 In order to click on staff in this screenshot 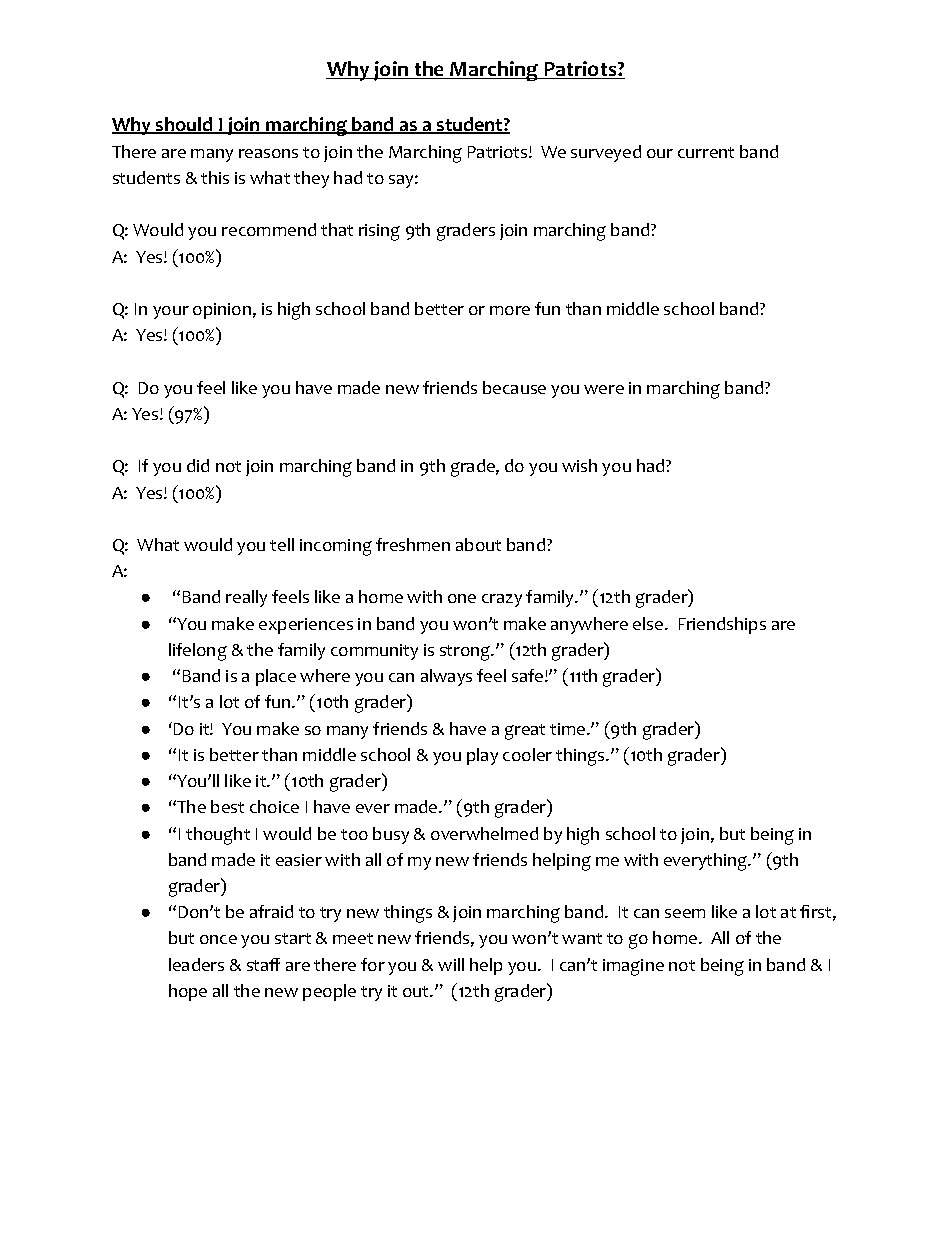, I will do `click(263, 964)`.
